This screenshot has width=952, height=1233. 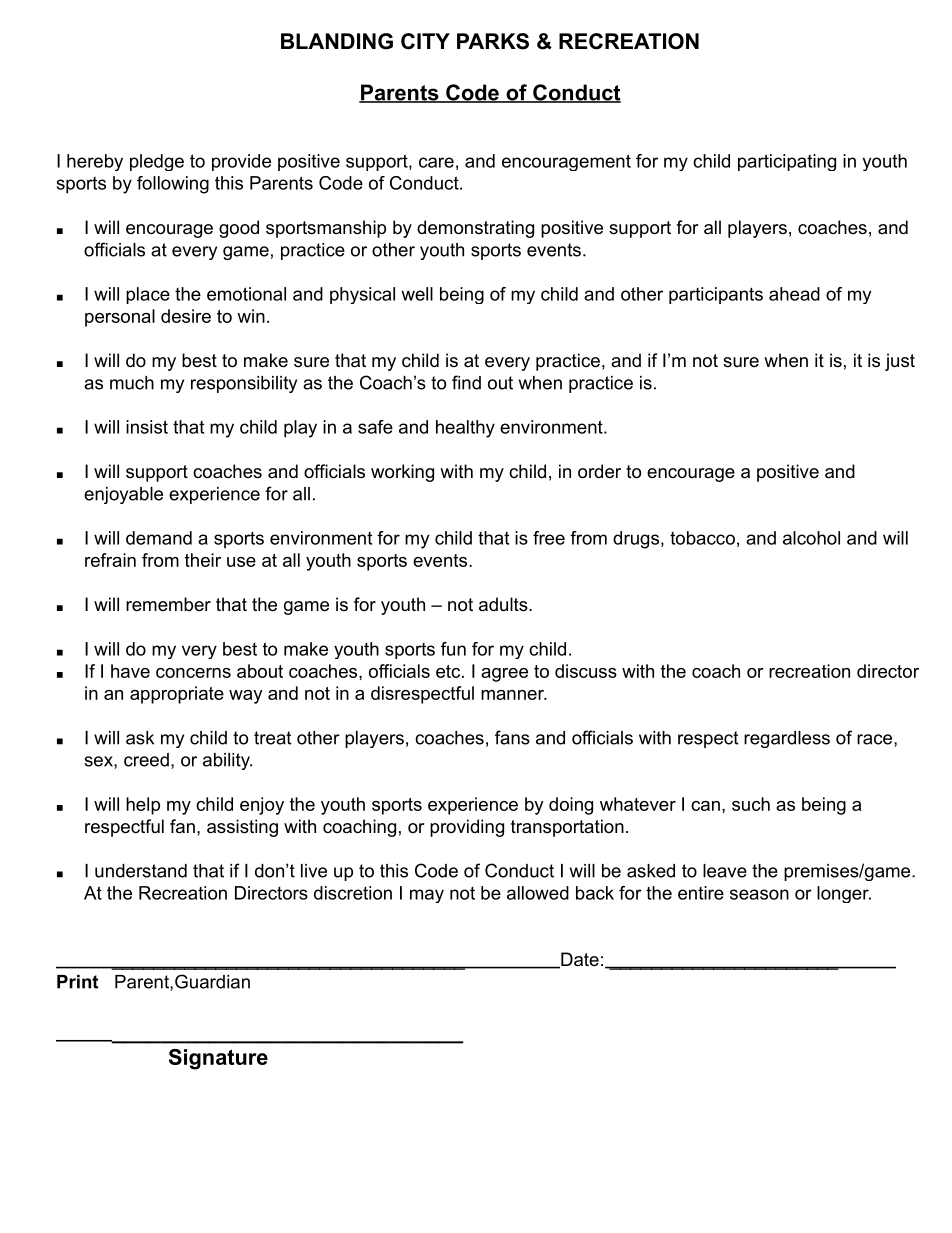 What do you see at coordinates (186, 316) in the screenshot?
I see `desire` at bounding box center [186, 316].
